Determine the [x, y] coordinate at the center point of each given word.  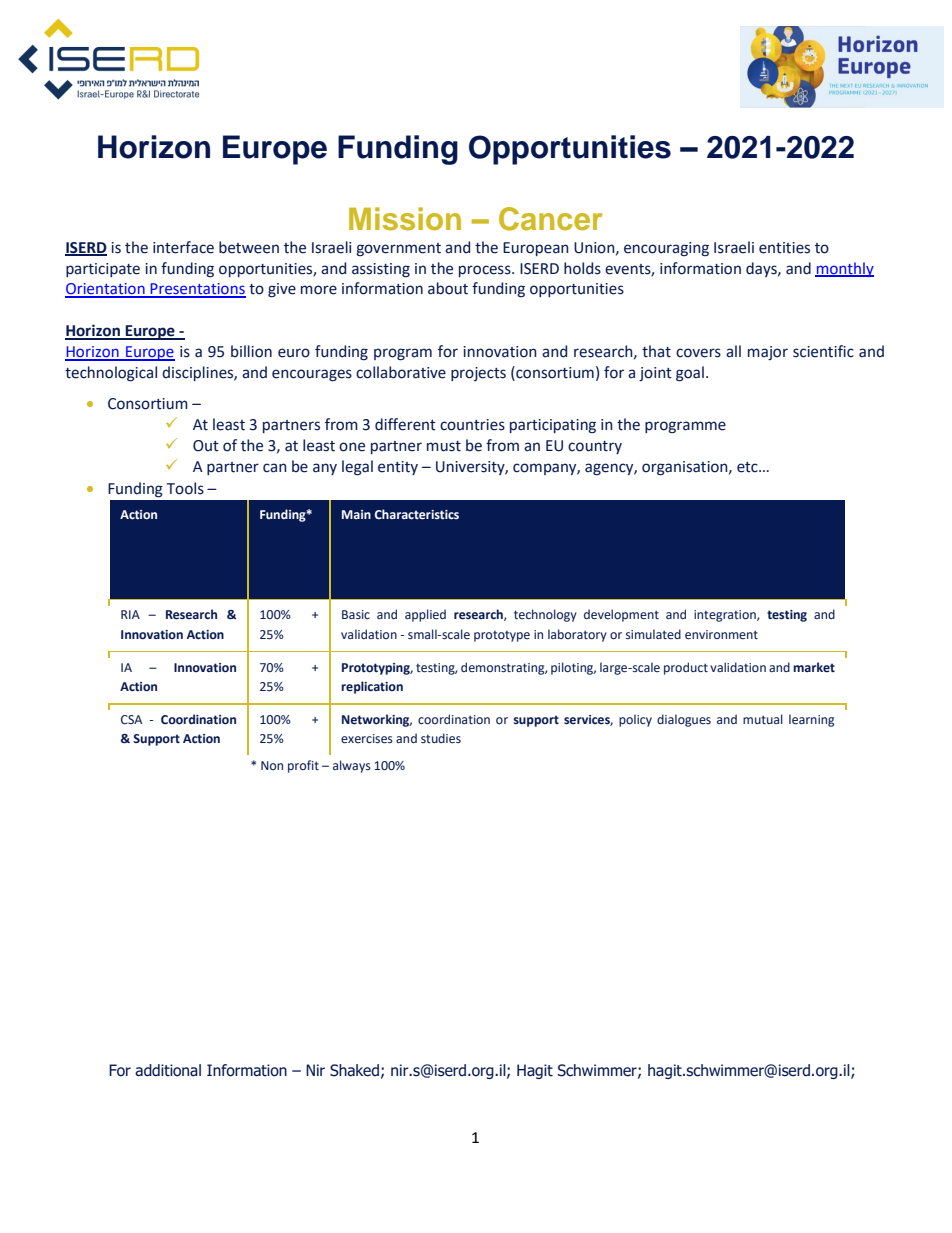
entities [784, 248]
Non [272, 765]
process [486, 271]
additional [168, 1070]
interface [183, 247]
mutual [763, 719]
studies [441, 738]
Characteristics [417, 514]
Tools [185, 488]
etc [748, 467]
